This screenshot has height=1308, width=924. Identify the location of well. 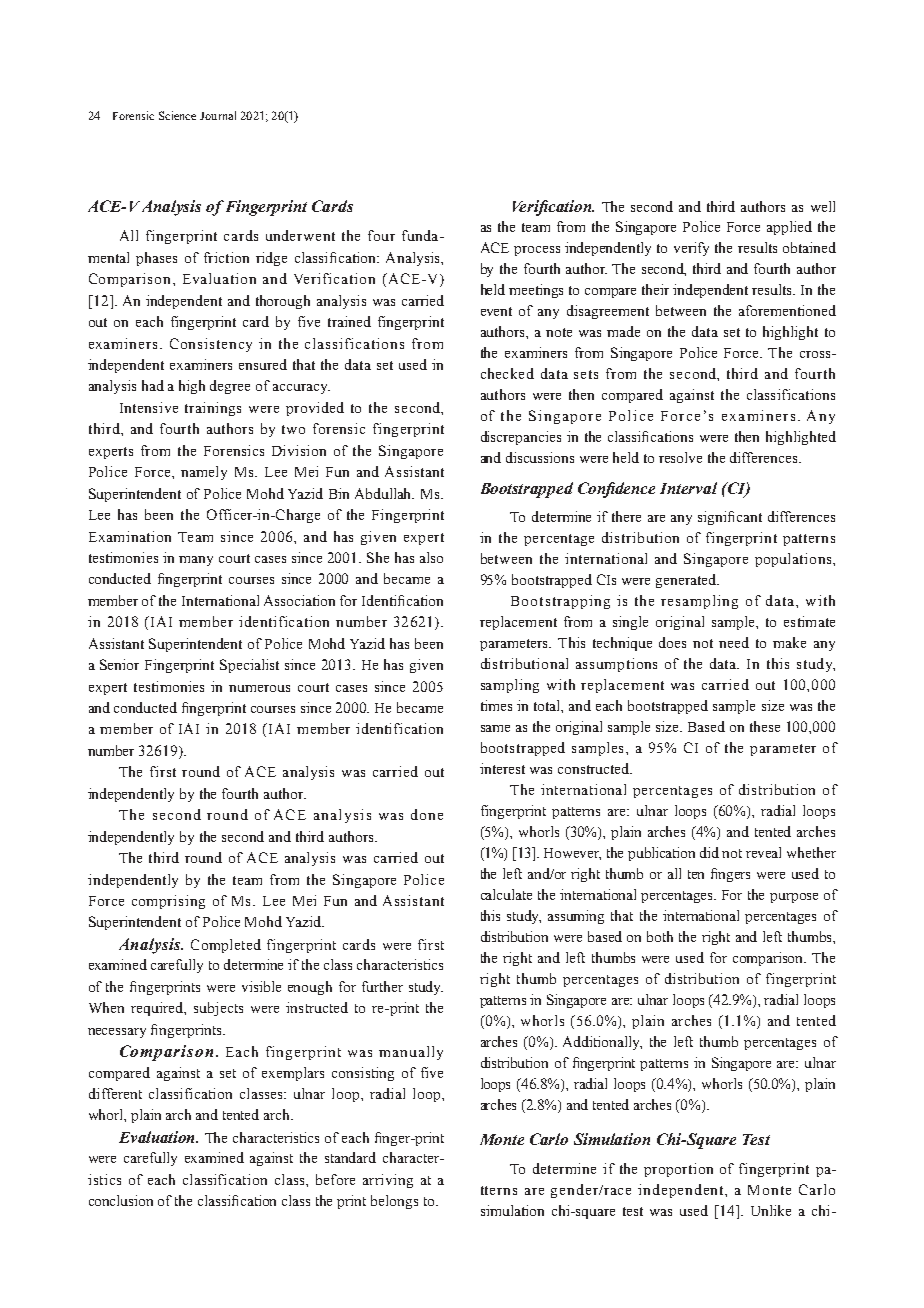
(823, 206).
